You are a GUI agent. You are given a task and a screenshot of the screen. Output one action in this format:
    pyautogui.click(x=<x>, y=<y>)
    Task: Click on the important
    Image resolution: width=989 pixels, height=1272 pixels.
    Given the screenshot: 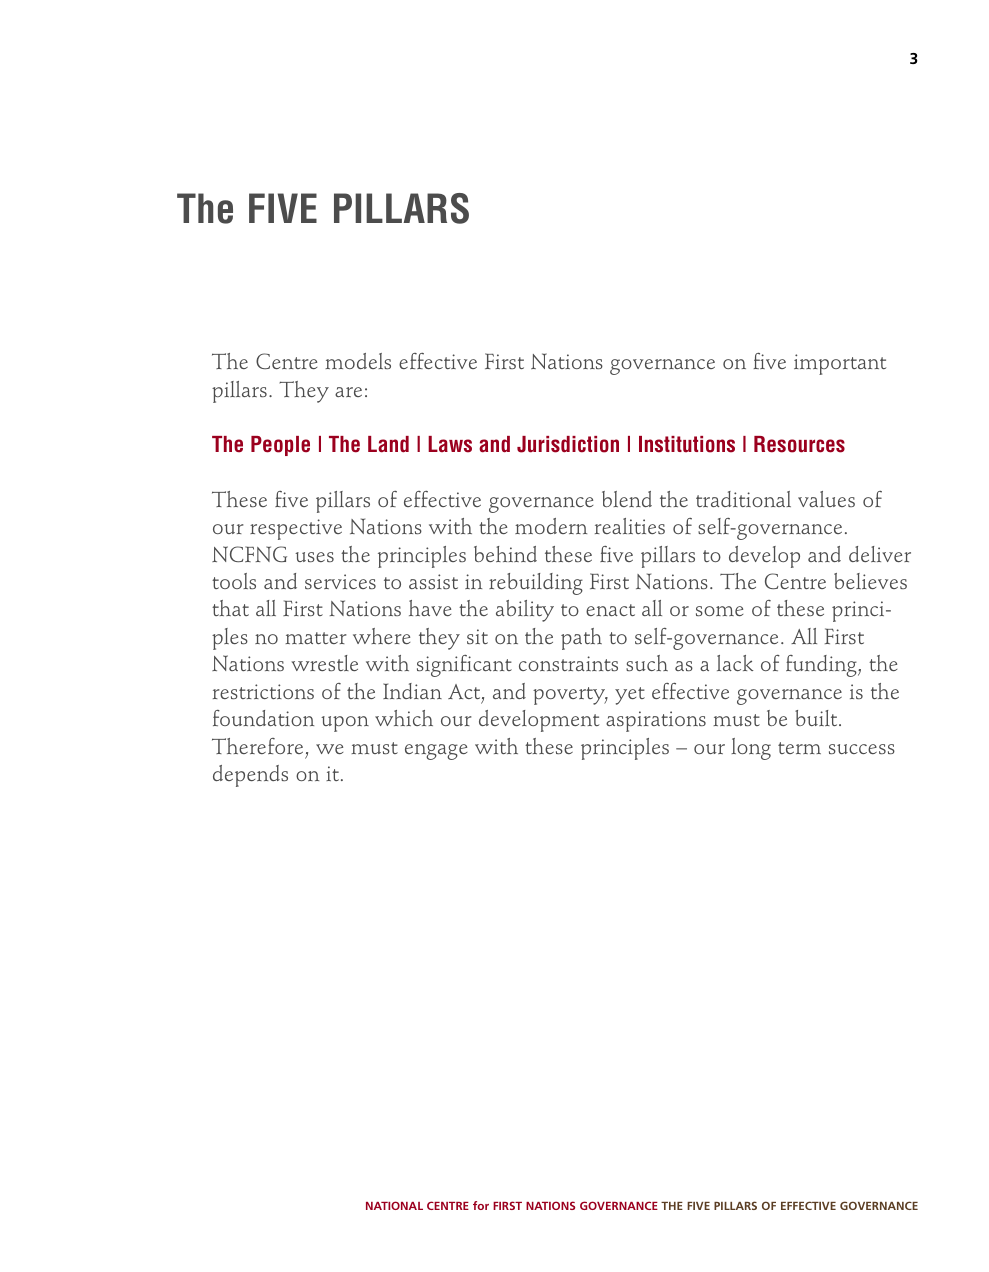 What is the action you would take?
    pyautogui.click(x=840, y=364)
